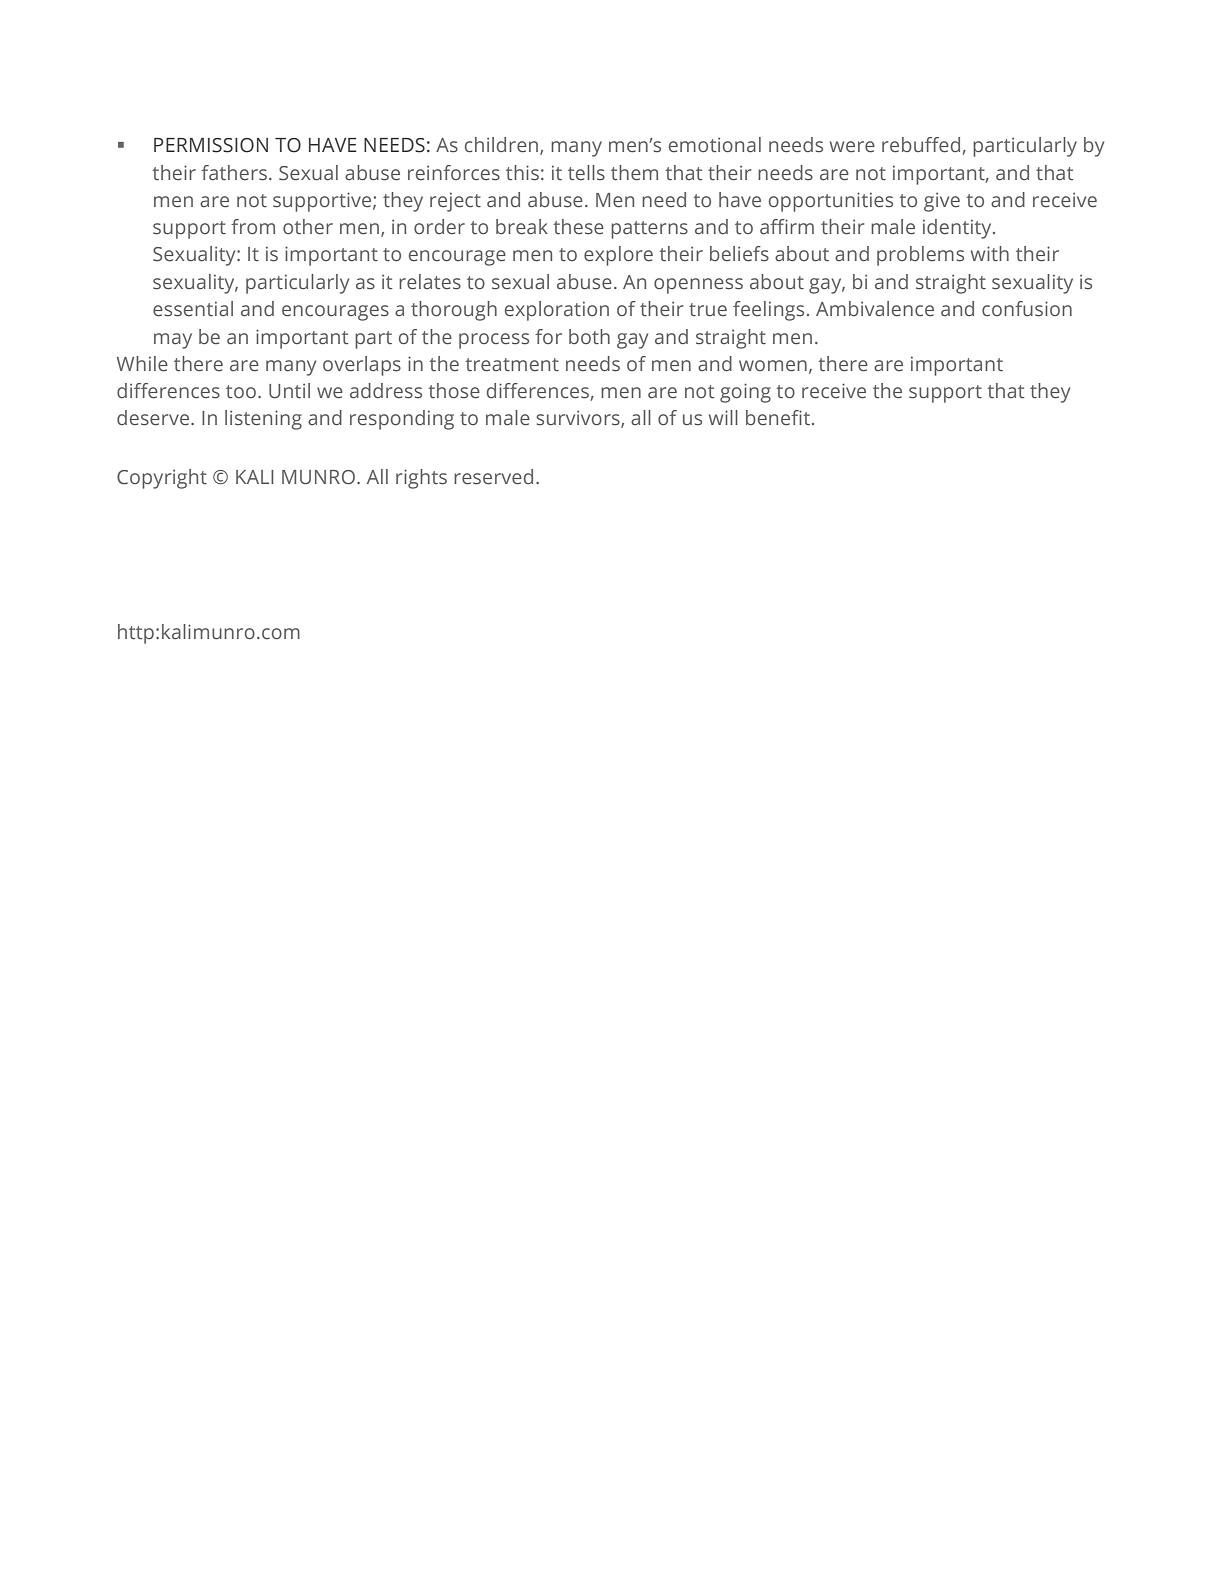  I want to click on rebuffed, so click(921, 145).
